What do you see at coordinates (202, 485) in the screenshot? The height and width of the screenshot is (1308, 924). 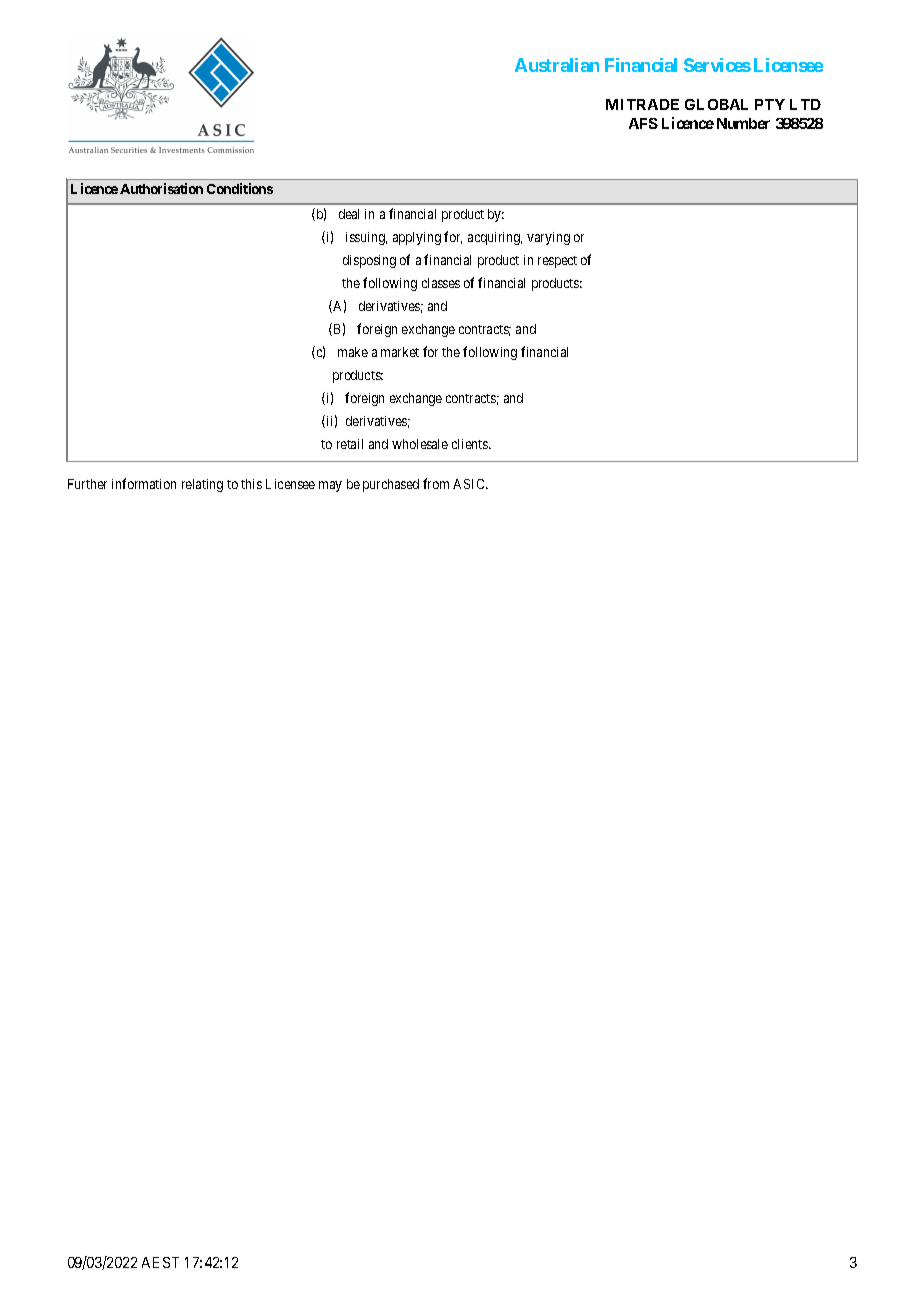 I see `relating` at bounding box center [202, 485].
